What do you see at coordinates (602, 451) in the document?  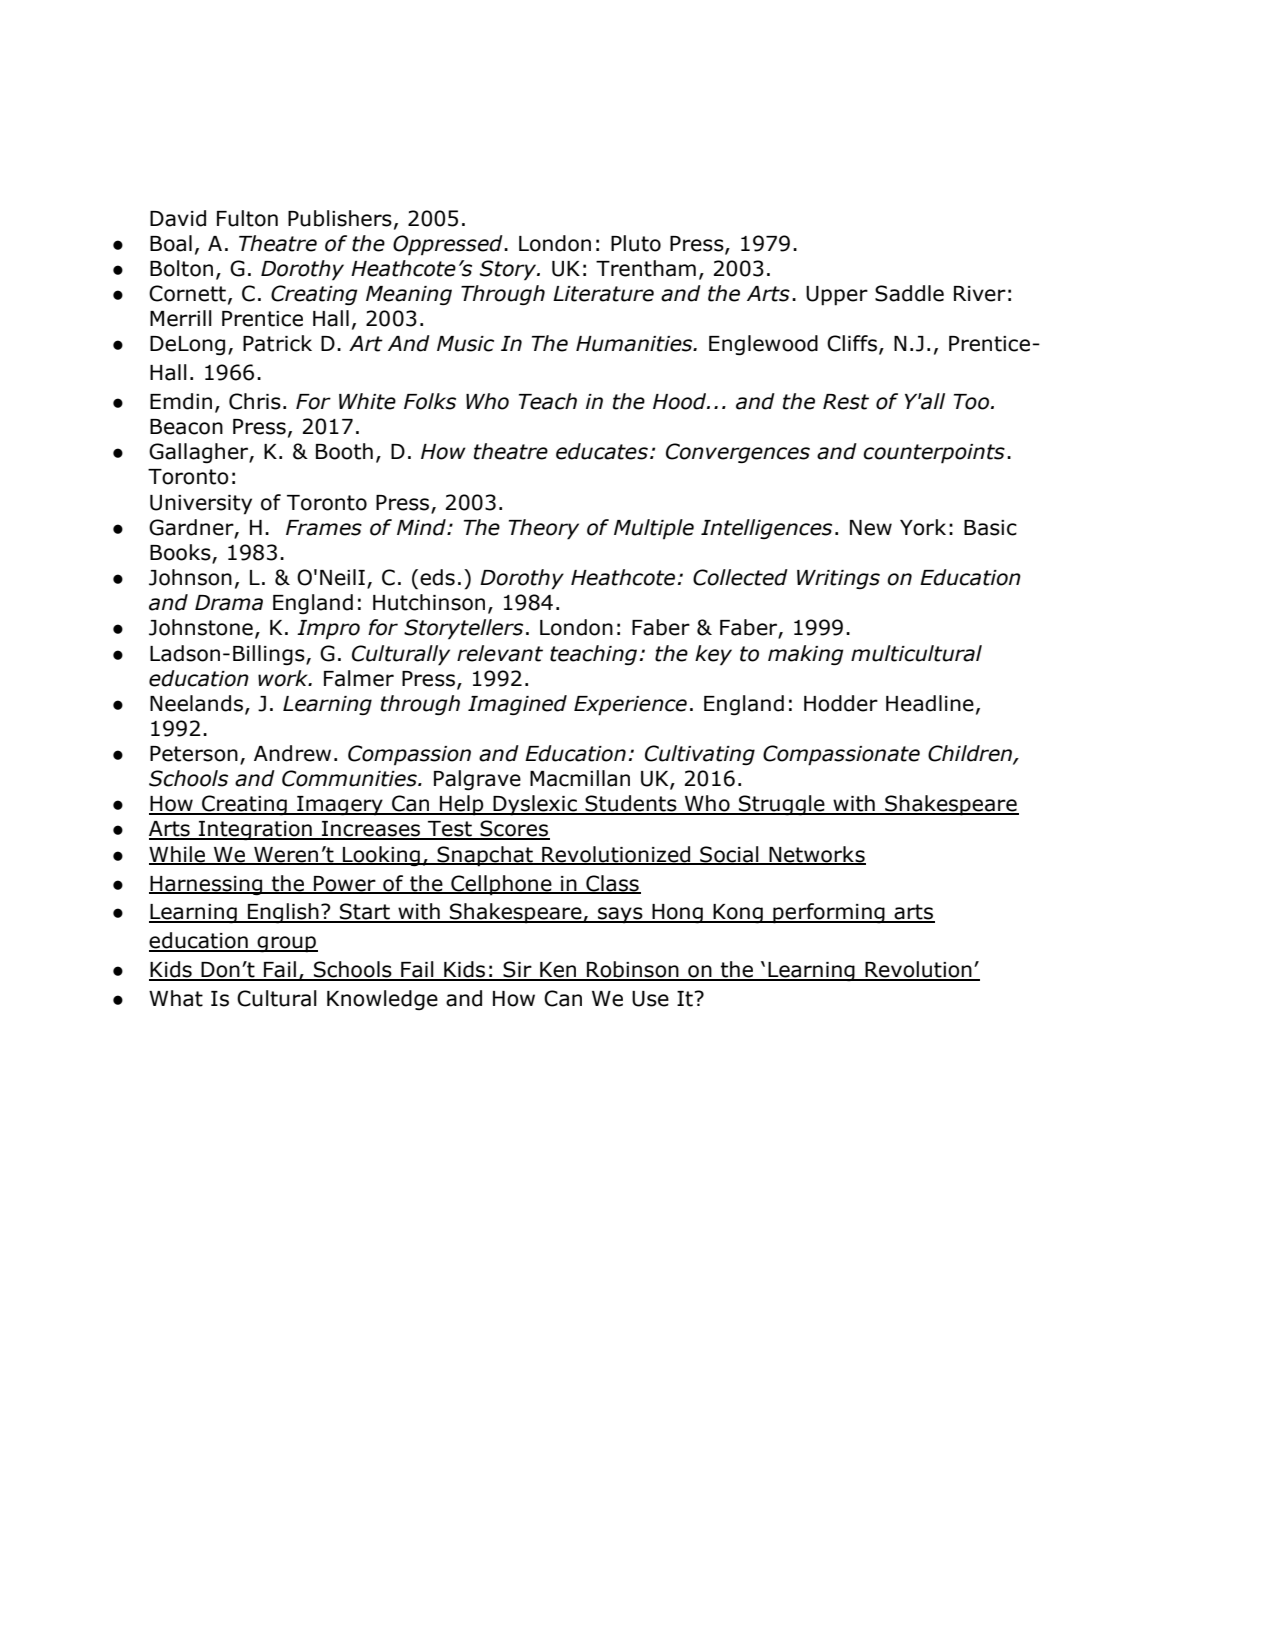 I see `educates` at bounding box center [602, 451].
